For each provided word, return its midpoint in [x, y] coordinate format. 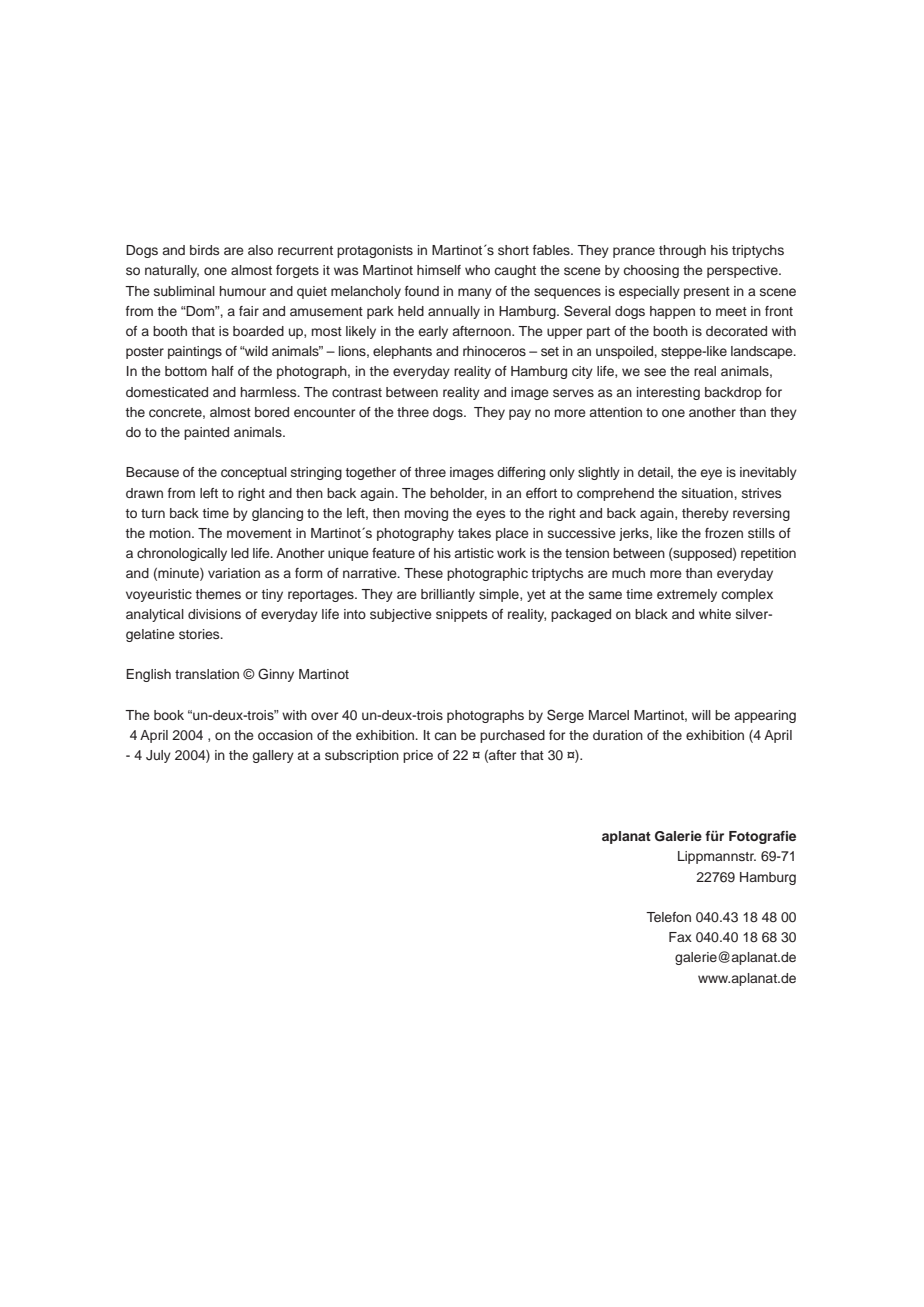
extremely [687, 595]
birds [204, 250]
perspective [743, 271]
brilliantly [448, 595]
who [477, 270]
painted [206, 433]
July [158, 756]
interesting [668, 393]
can [445, 736]
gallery [273, 756]
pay [520, 414]
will [701, 715]
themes [218, 594]
